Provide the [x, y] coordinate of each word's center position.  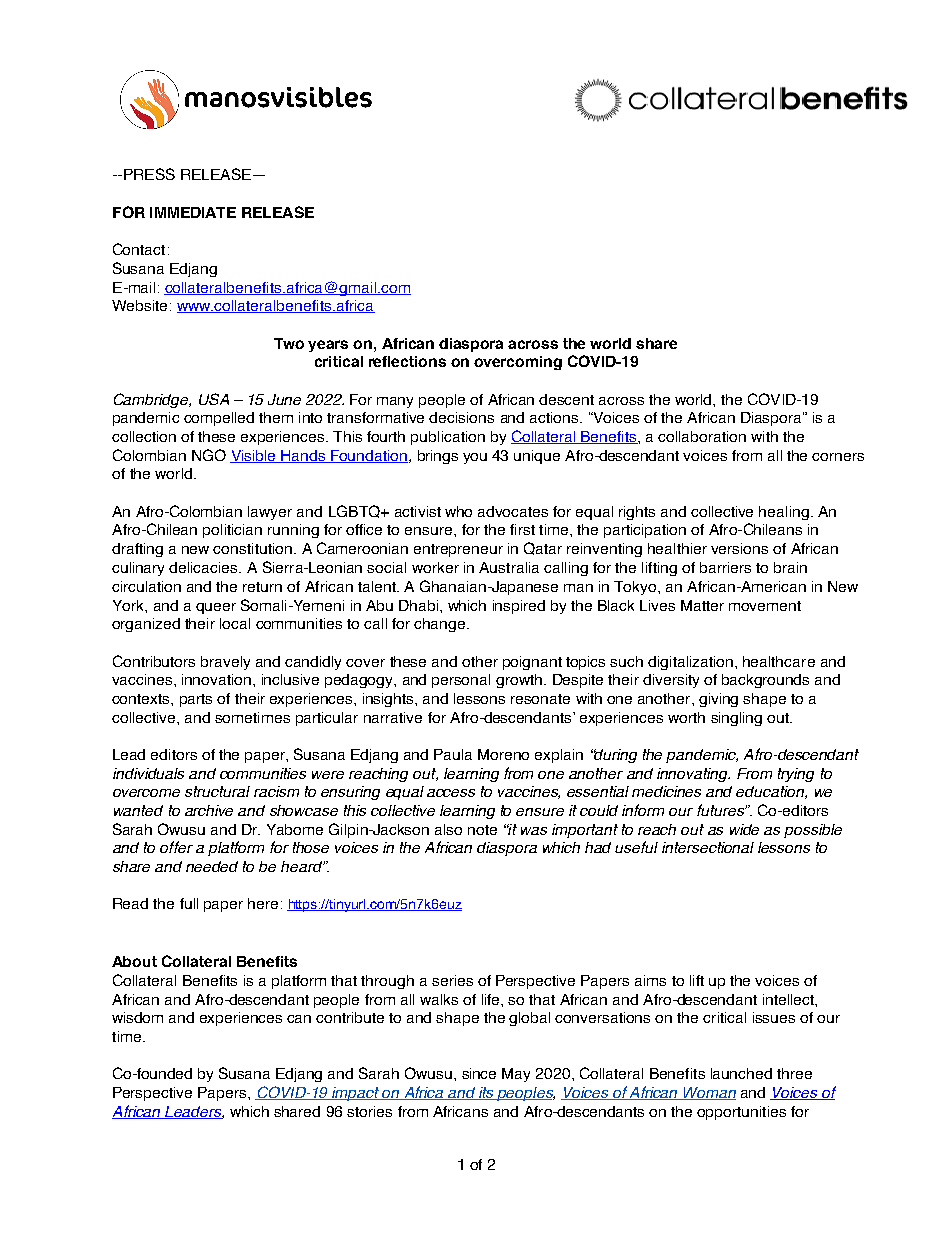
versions [739, 548]
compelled [219, 419]
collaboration [702, 436]
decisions [461, 417]
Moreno [503, 754]
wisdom [137, 1017]
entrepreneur [458, 550]
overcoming [518, 363]
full [189, 903]
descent [566, 399]
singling [736, 719]
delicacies [204, 567]
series [452, 980]
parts [196, 700]
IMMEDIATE [193, 212]
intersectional [708, 847]
